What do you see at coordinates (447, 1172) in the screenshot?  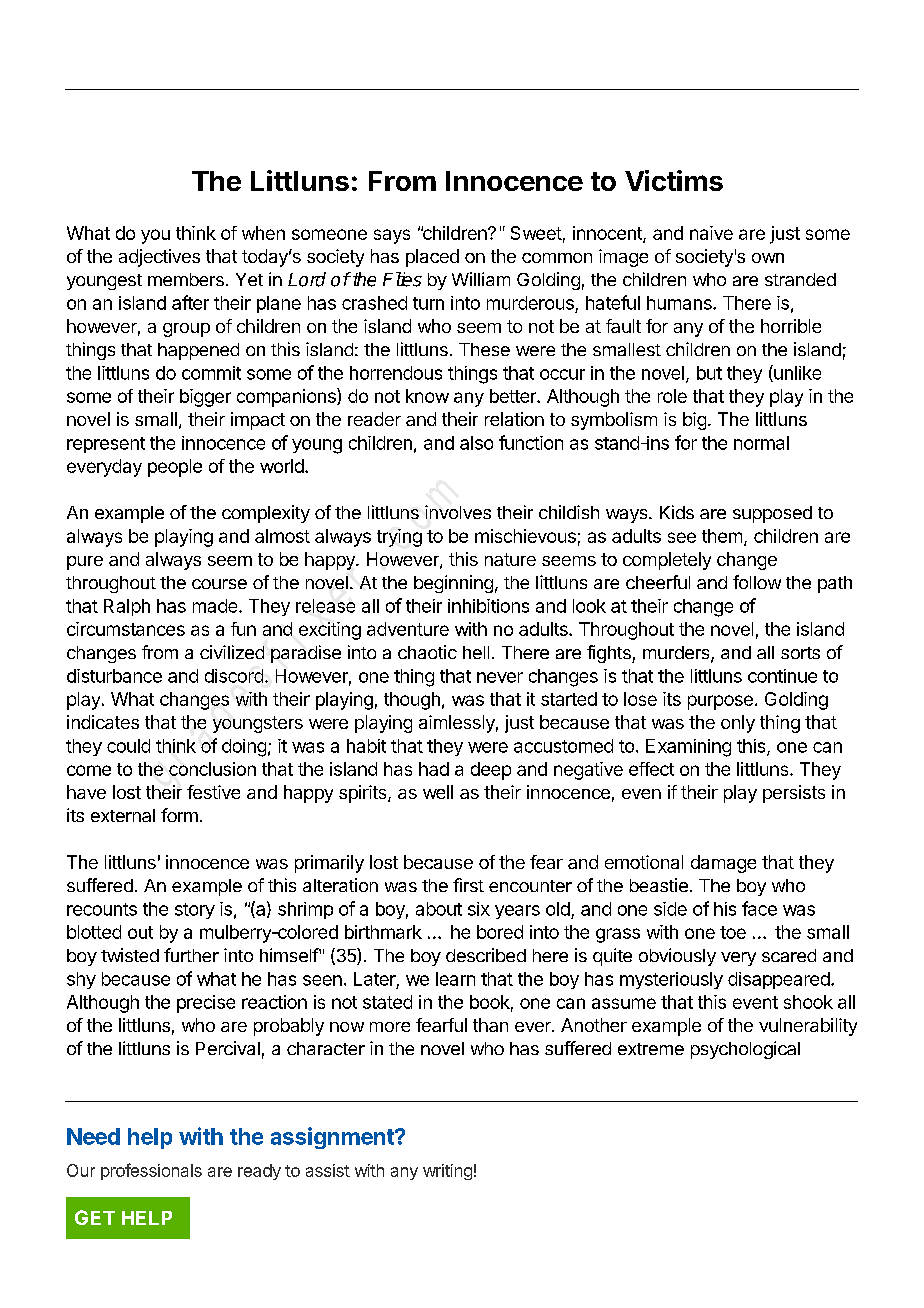 I see `writing` at bounding box center [447, 1172].
